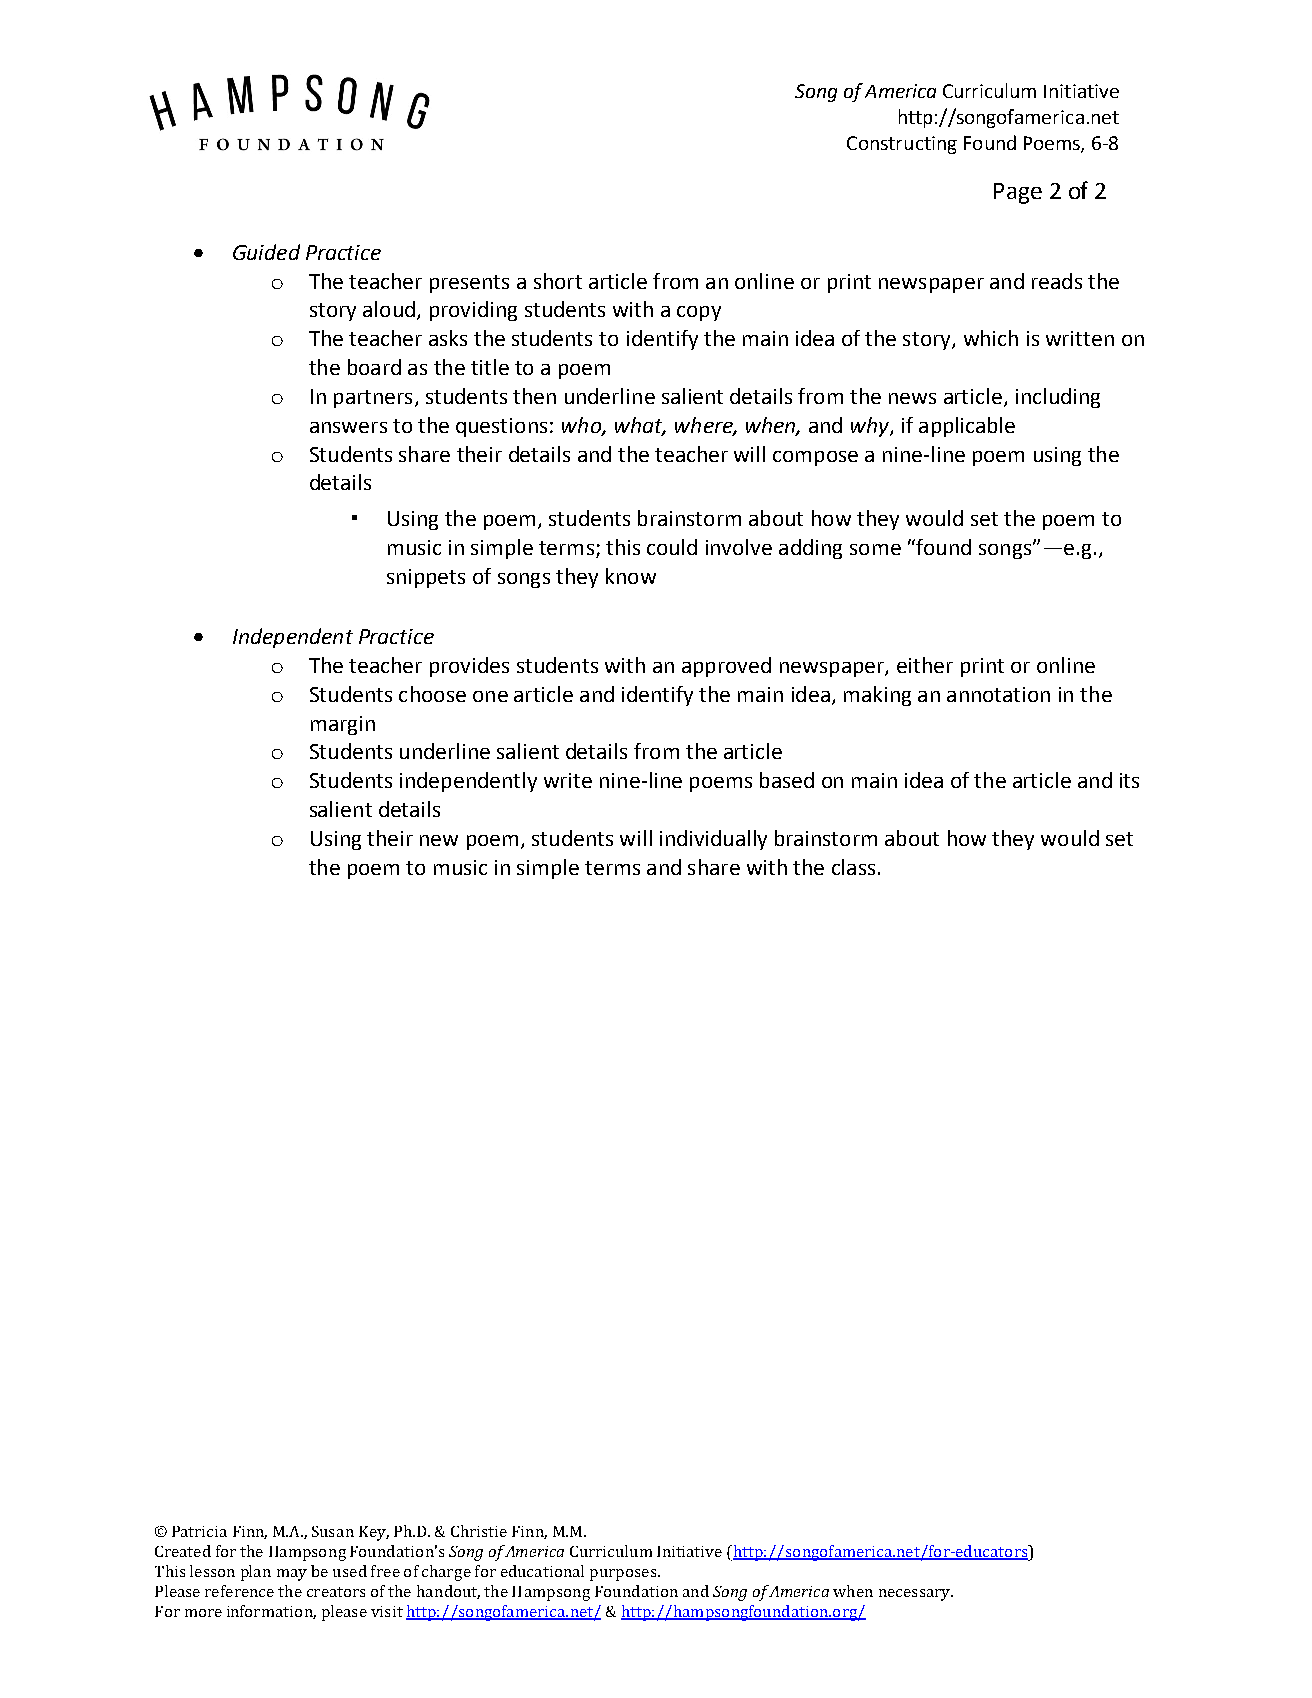 Image resolution: width=1312 pixels, height=1698 pixels. Describe the element at coordinates (875, 549) in the image. I see `some` at that location.
